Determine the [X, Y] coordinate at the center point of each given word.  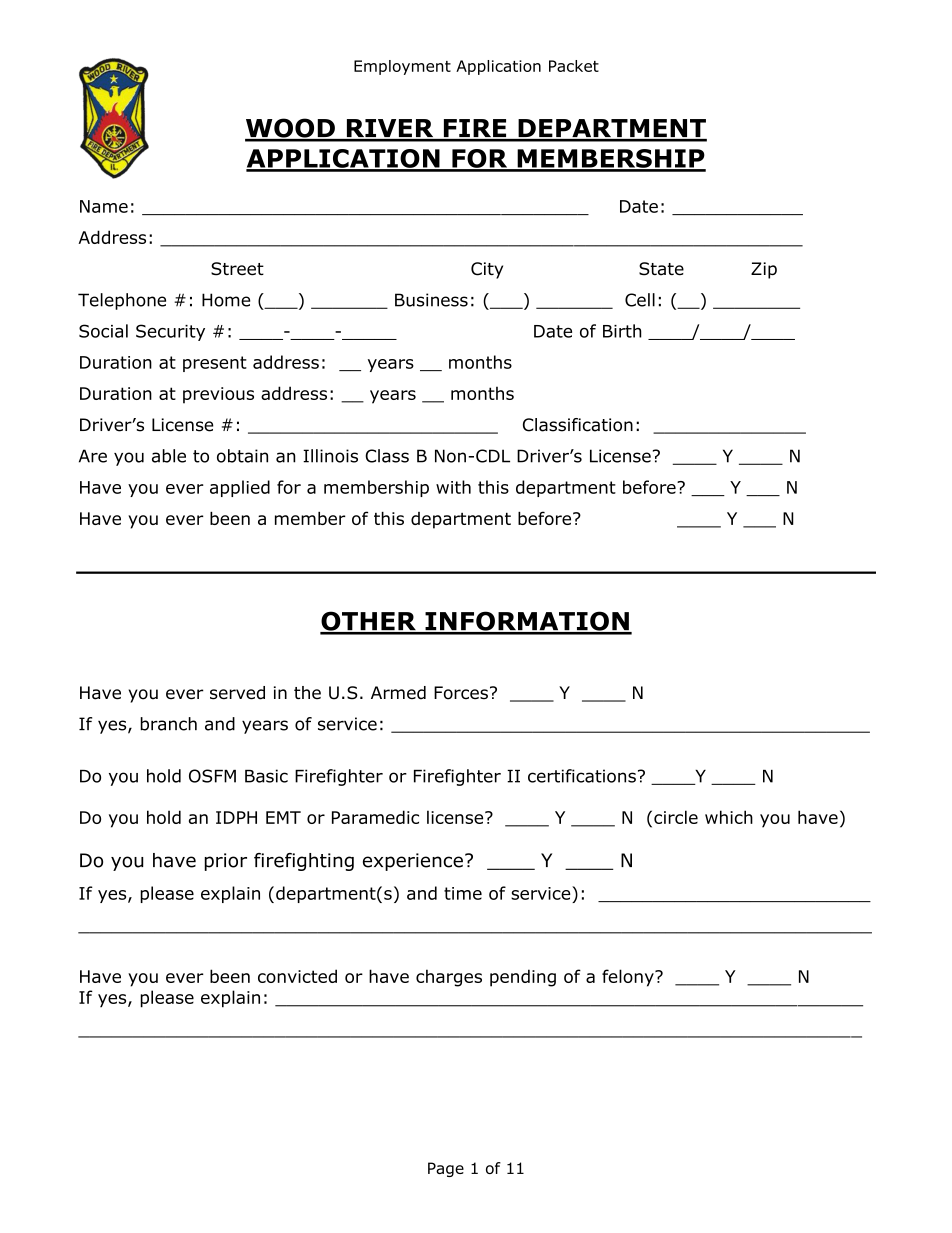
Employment [402, 67]
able [169, 456]
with [453, 487]
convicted [297, 976]
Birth [622, 331]
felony [629, 978]
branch [168, 724]
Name [104, 206]
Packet [574, 66]
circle [676, 817]
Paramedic [375, 817]
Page [446, 1169]
